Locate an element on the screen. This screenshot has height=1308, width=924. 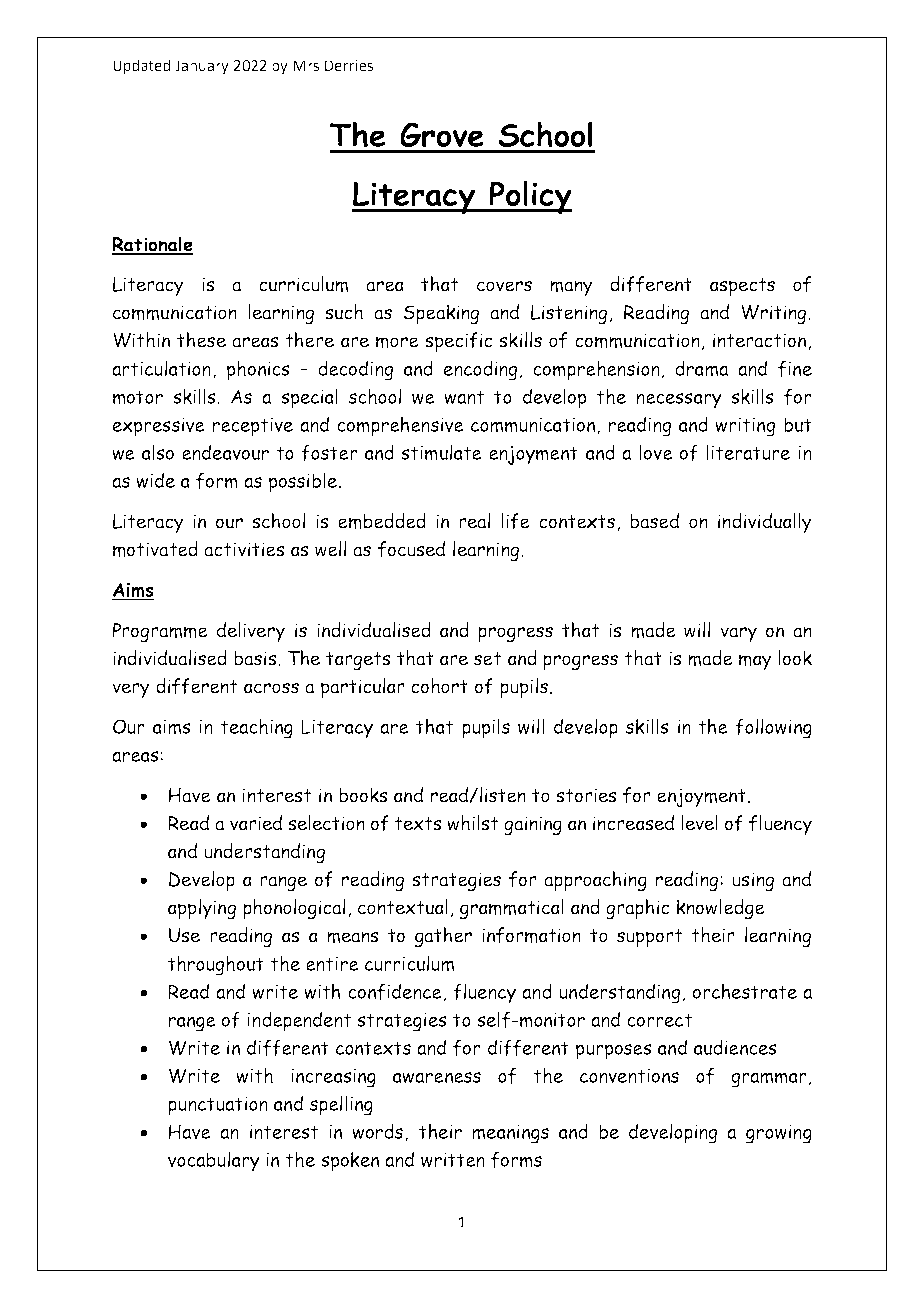
applying is located at coordinates (202, 909).
